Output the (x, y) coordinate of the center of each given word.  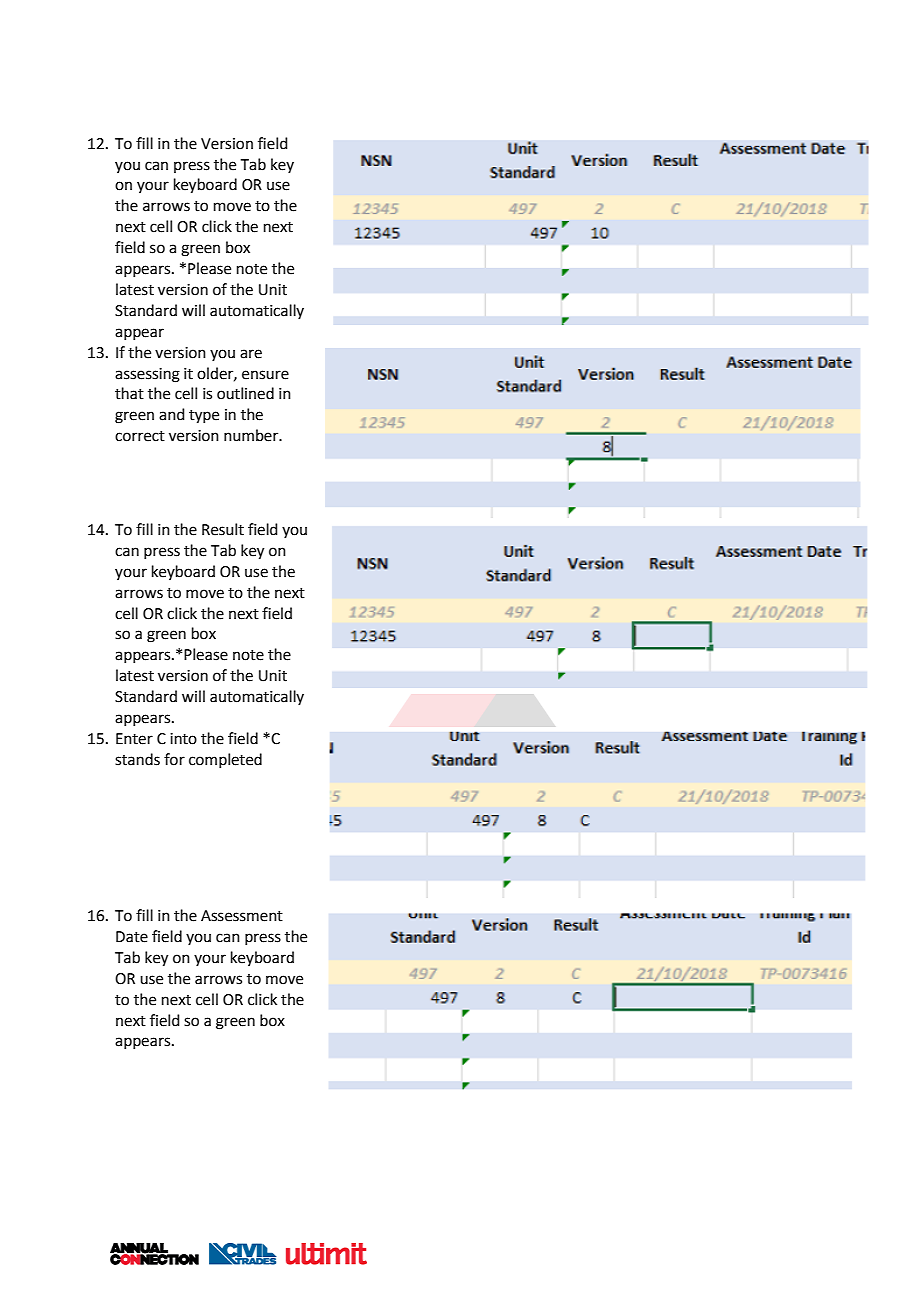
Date (132, 937)
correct (140, 436)
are (251, 354)
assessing (147, 375)
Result (223, 529)
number (252, 435)
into (183, 739)
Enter (134, 739)
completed (225, 760)
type (204, 417)
